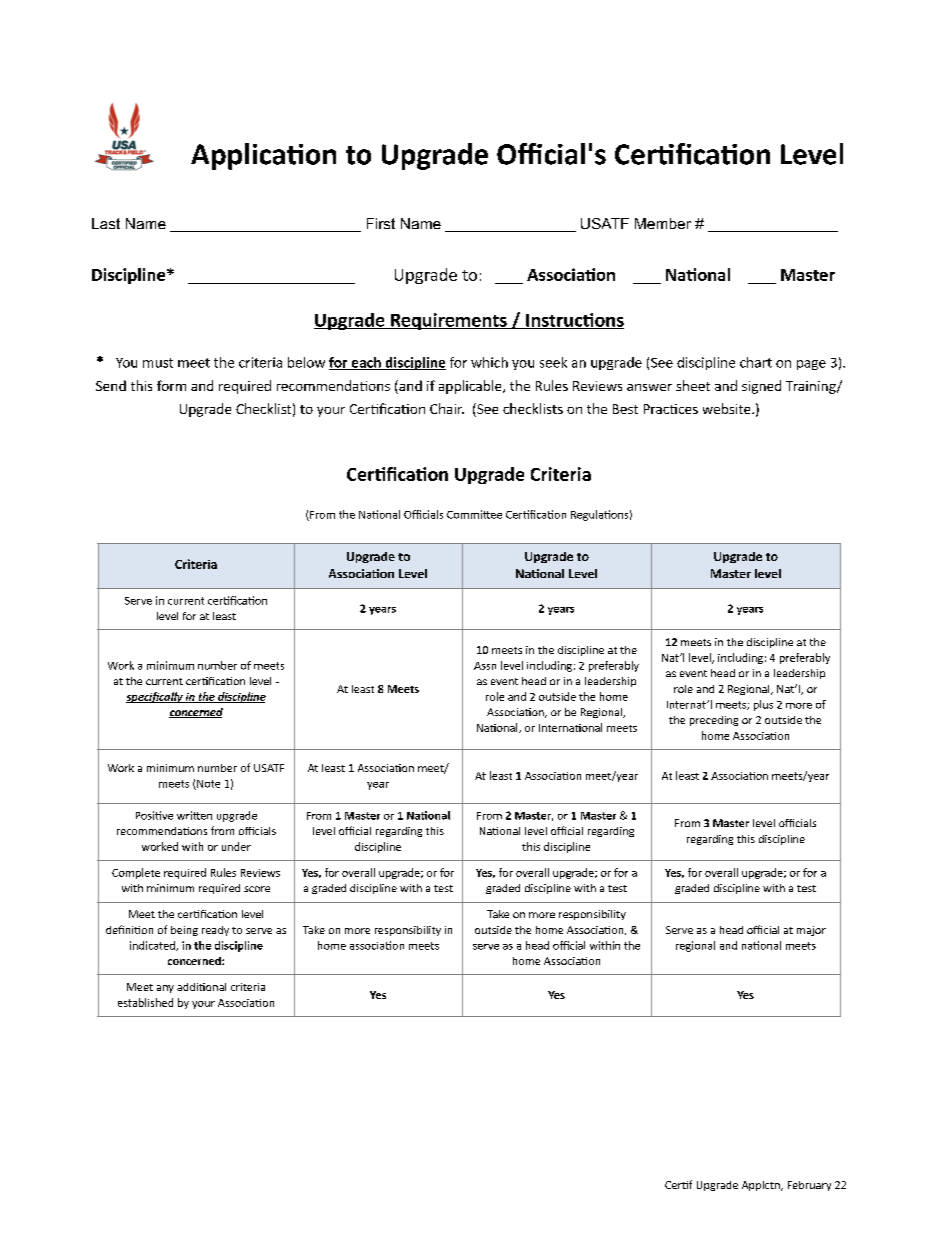 The height and width of the document is (1233, 952). Describe the element at coordinates (663, 223) in the document. I see `Member` at that location.
